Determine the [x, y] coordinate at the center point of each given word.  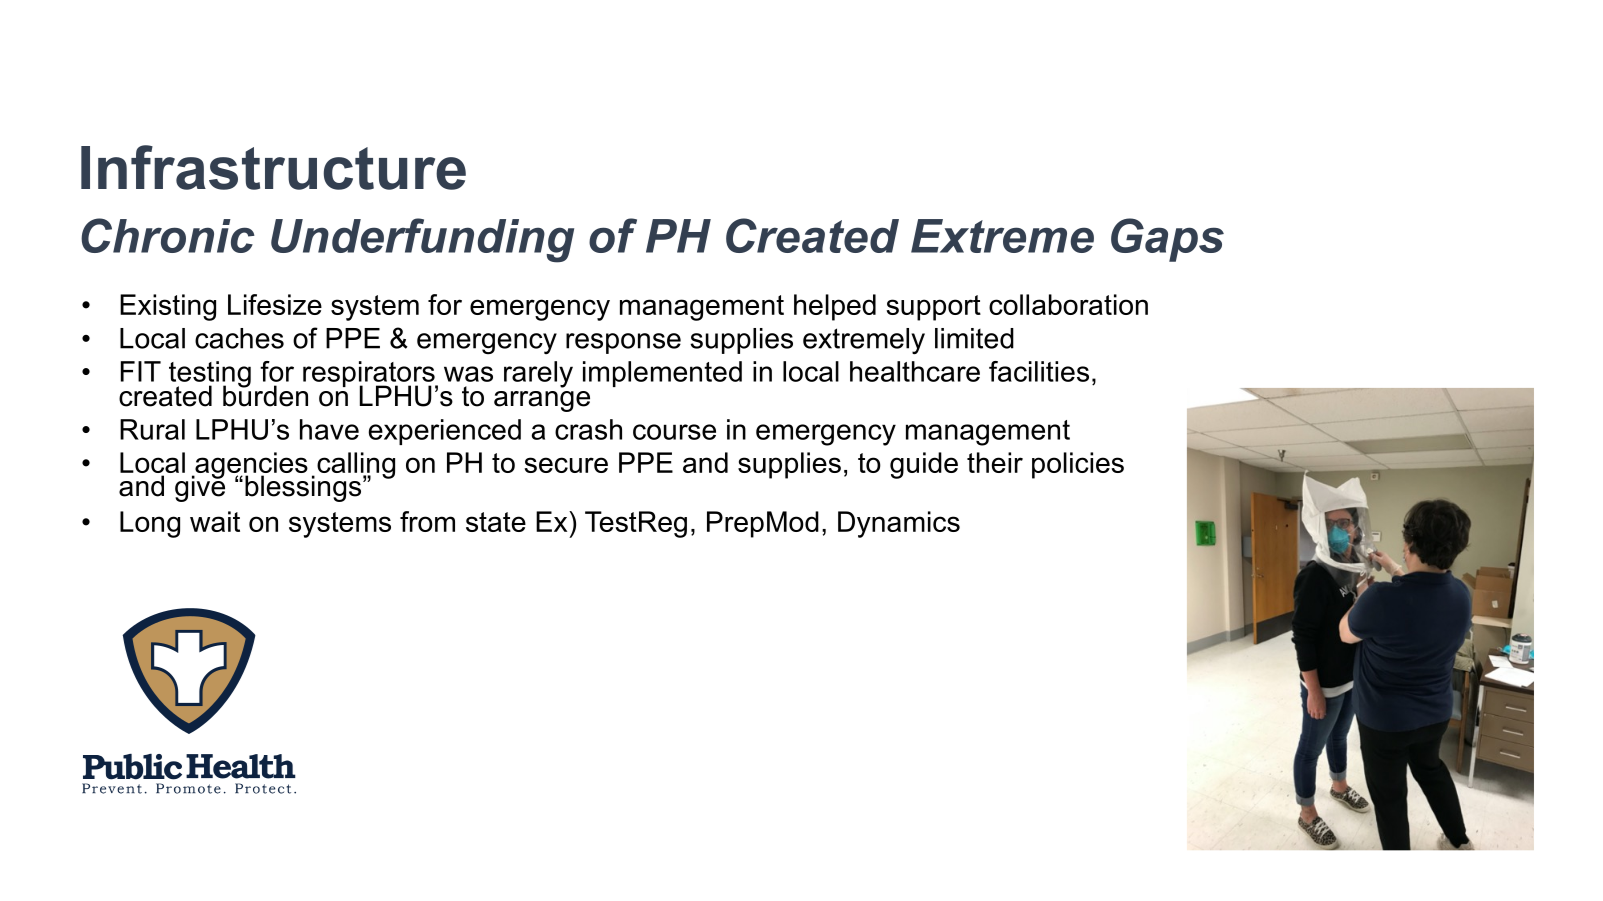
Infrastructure [273, 167]
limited [974, 338]
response [623, 343]
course [674, 432]
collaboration [1068, 304]
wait [215, 521]
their [995, 462]
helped [835, 307]
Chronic [168, 235]
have [329, 429]
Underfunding [422, 240]
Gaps [1167, 240]
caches [239, 338]
